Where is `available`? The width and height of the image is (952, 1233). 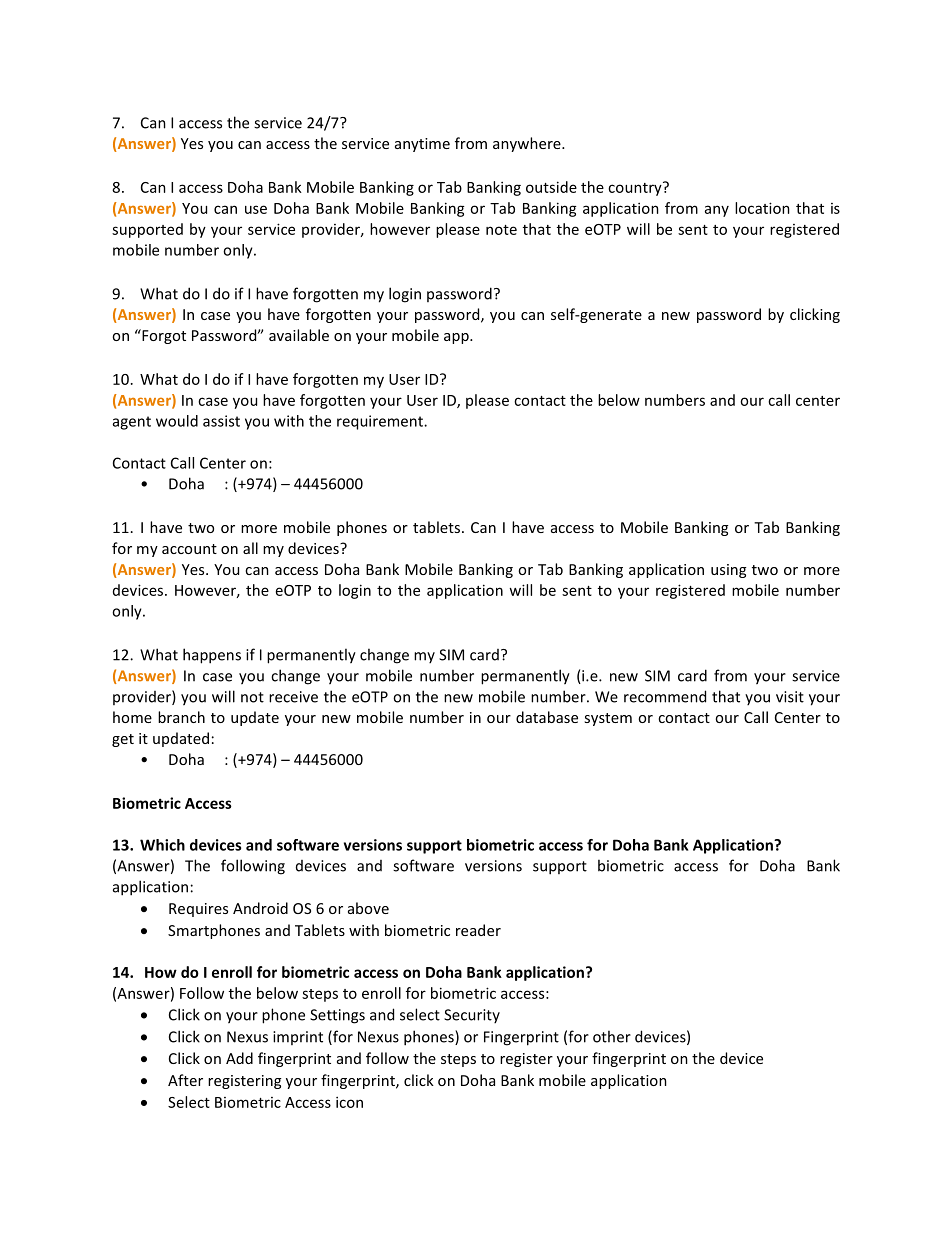 available is located at coordinates (299, 335).
